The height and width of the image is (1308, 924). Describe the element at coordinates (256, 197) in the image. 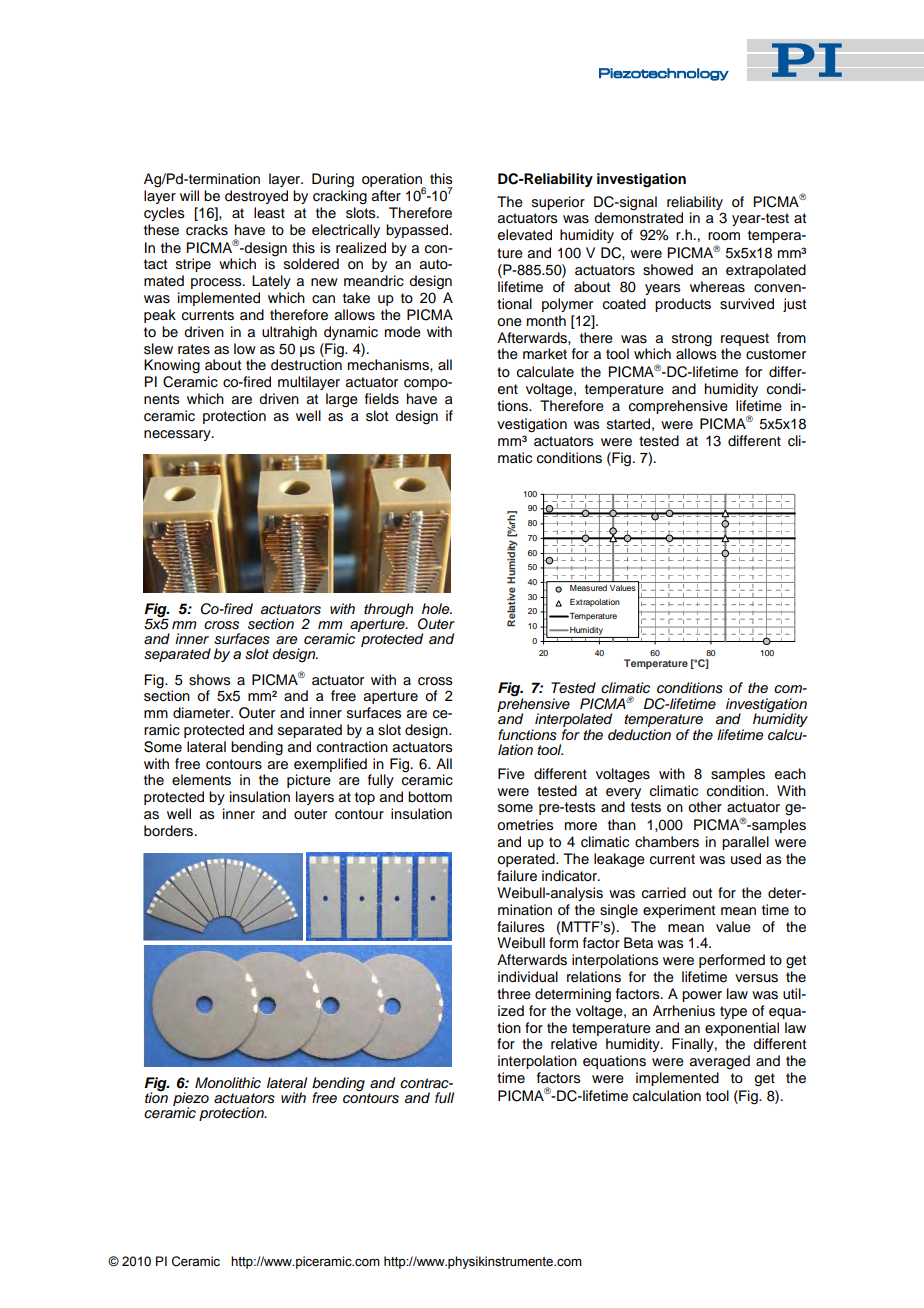

I see `destroyed` at that location.
